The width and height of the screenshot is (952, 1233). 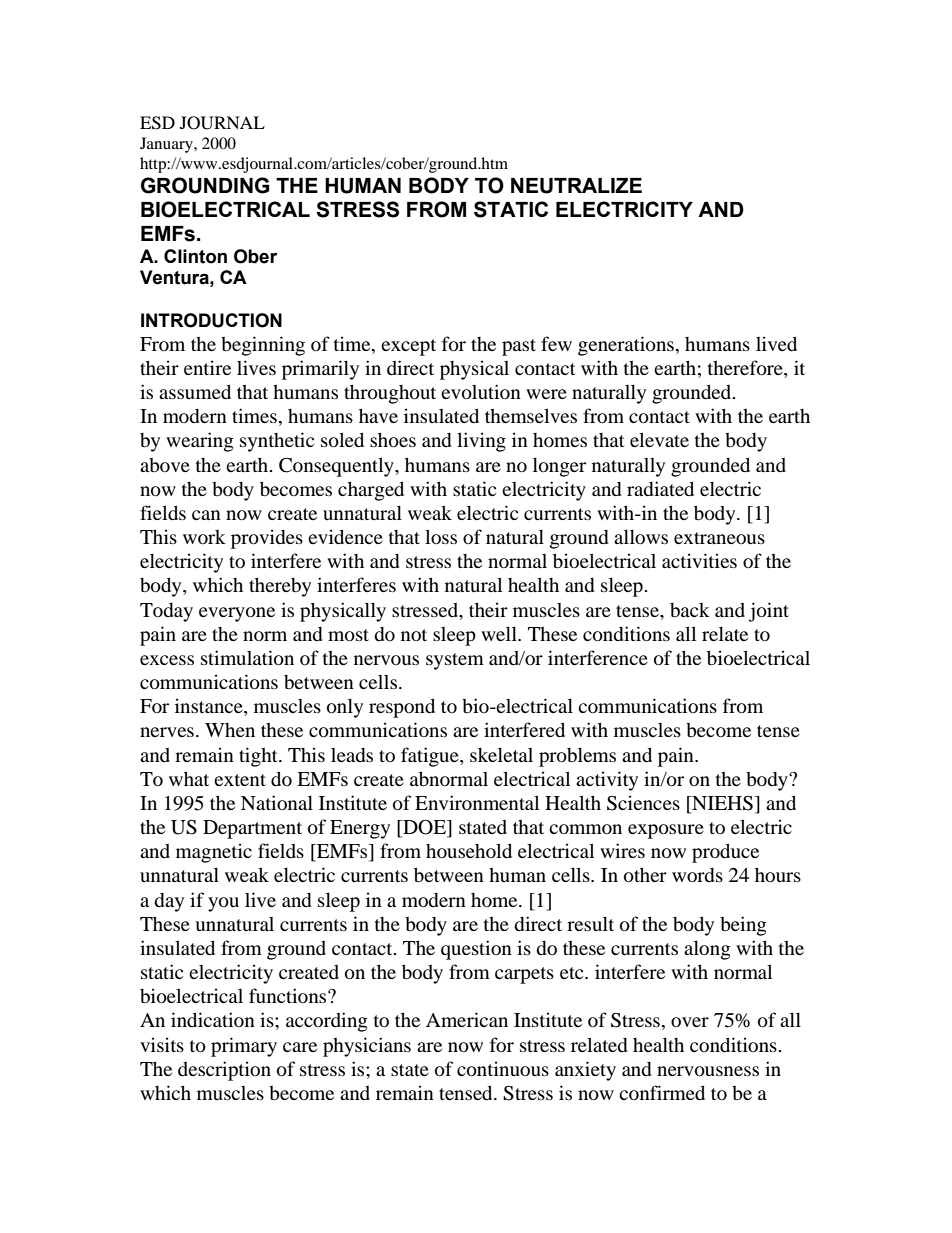 I want to click on generations, so click(x=626, y=346).
